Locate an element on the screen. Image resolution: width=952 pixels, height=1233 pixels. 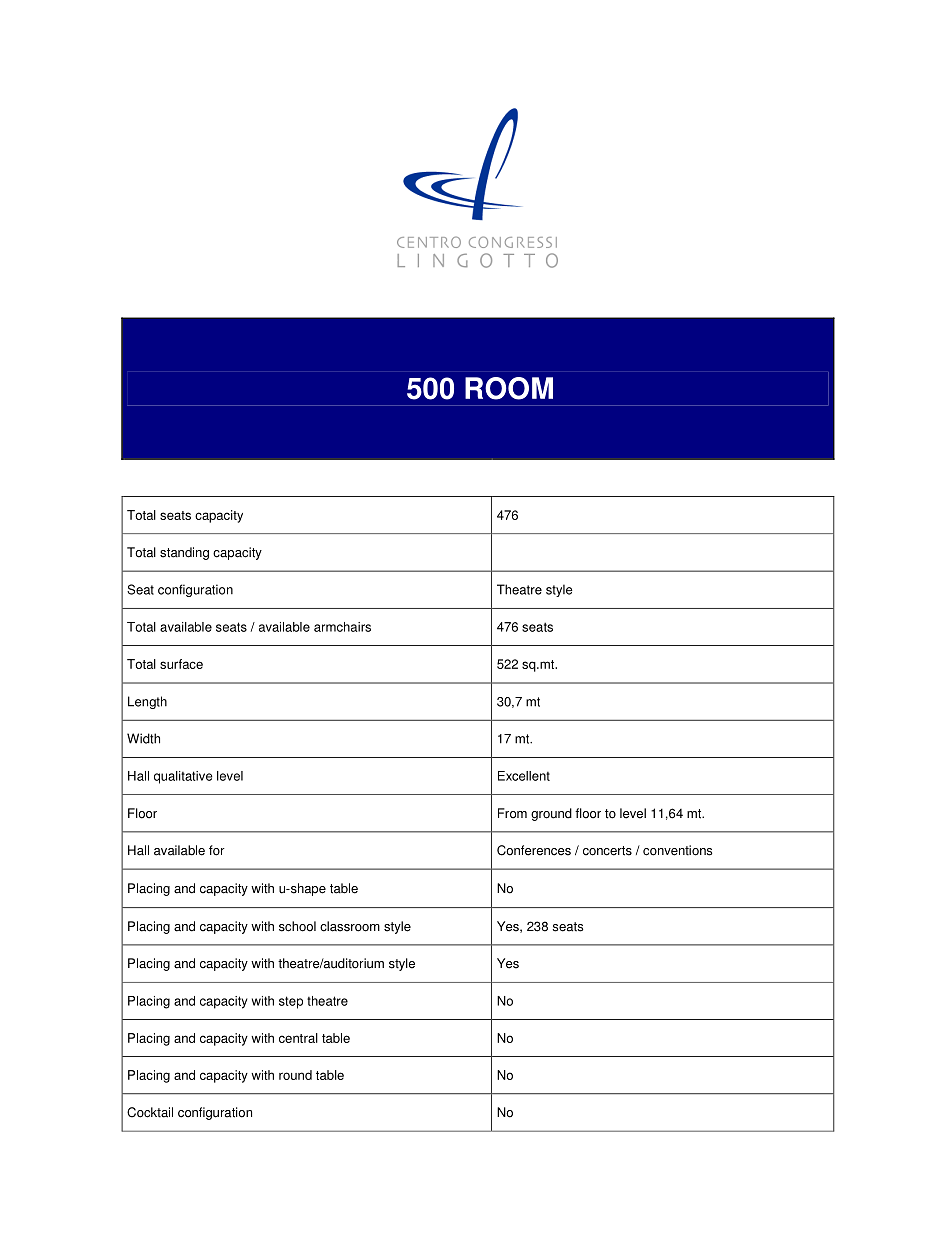
Cocktail is located at coordinates (150, 1112).
